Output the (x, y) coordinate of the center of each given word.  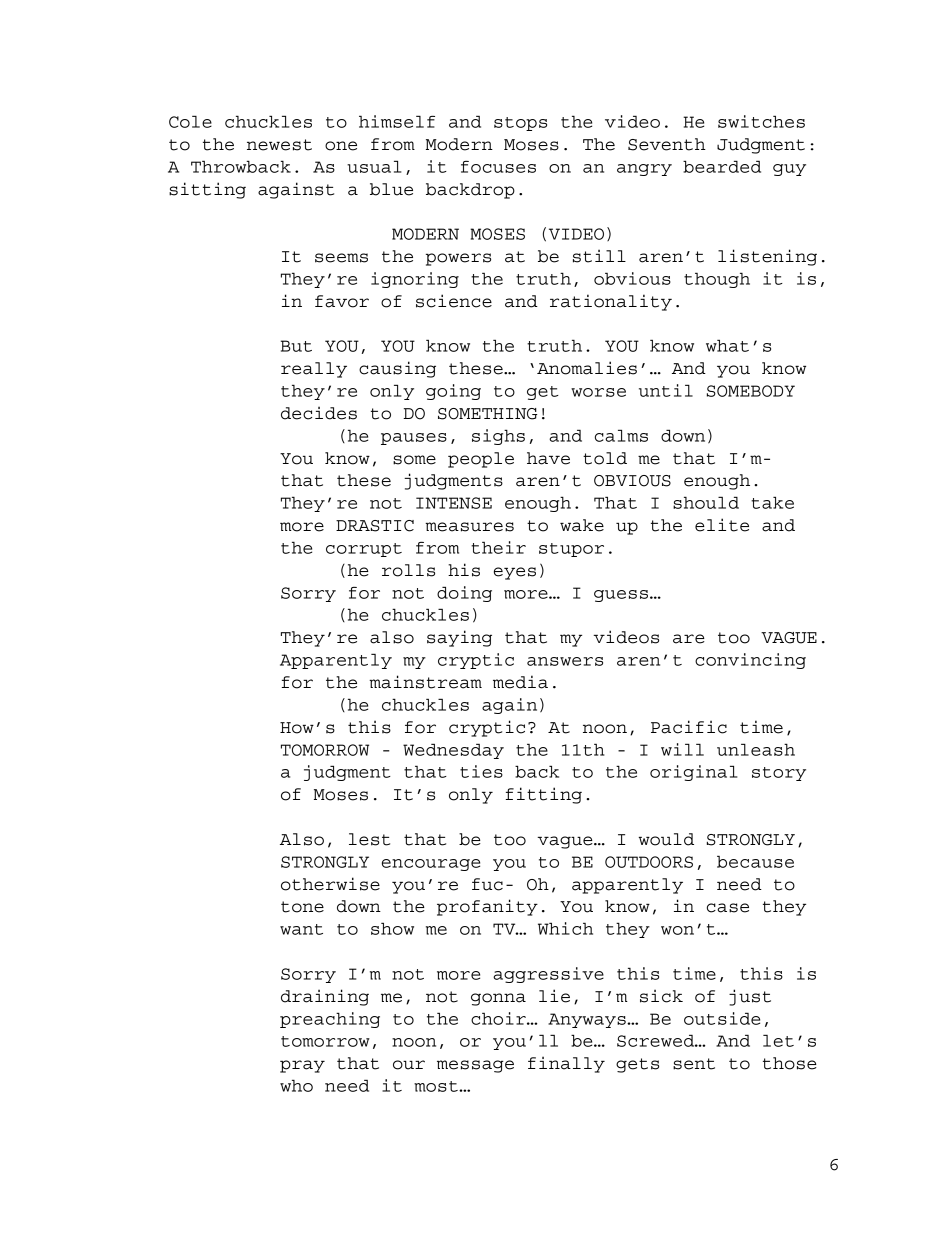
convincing (750, 661)
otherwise (330, 884)
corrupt (364, 550)
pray (302, 1066)
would (666, 839)
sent (694, 1064)
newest (279, 145)
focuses (498, 167)
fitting (543, 795)
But (296, 346)
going (453, 392)
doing (464, 594)
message (475, 1066)
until (666, 390)
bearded (722, 166)
